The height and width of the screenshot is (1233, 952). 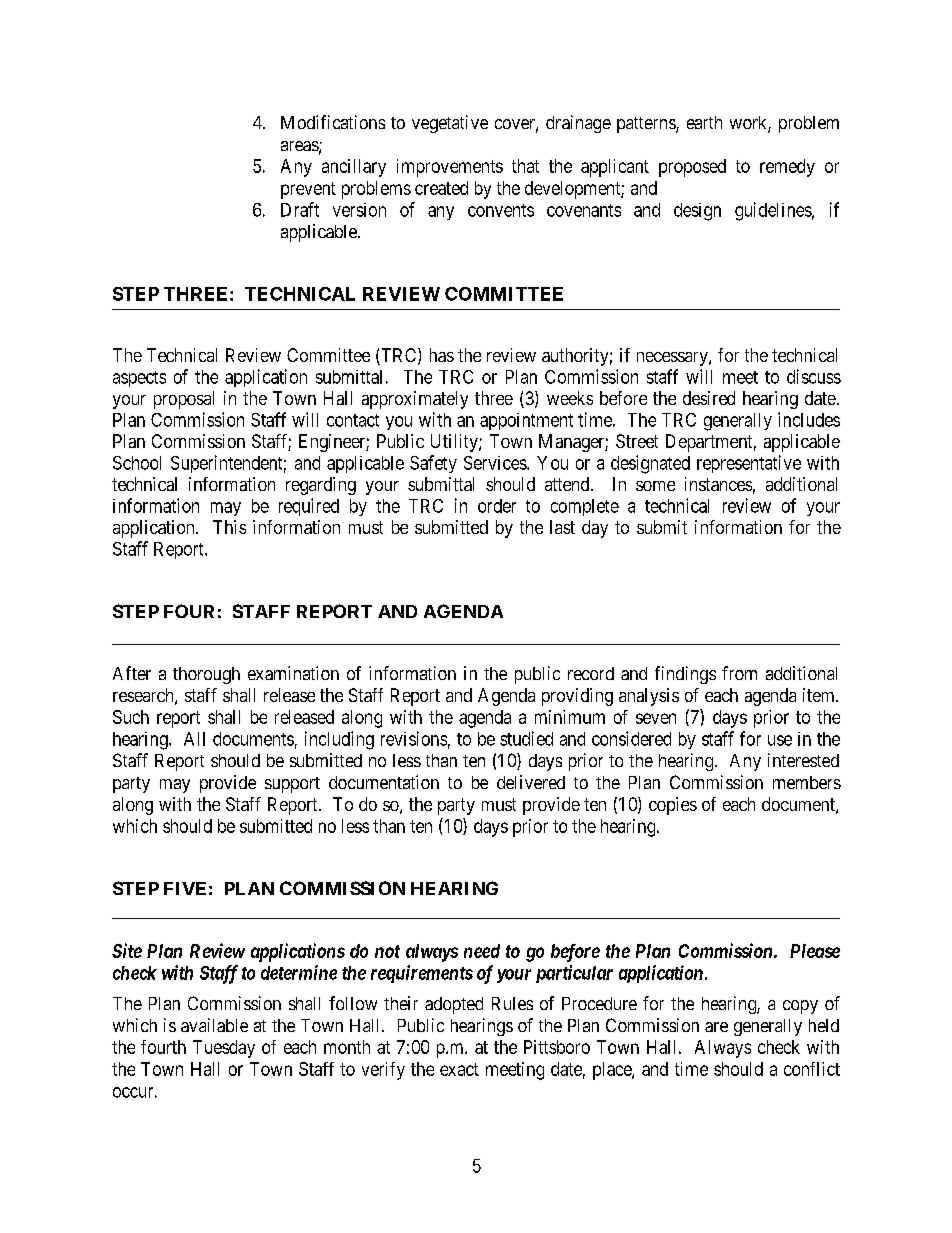 What do you see at coordinates (800, 1007) in the screenshot?
I see `copy` at bounding box center [800, 1007].
